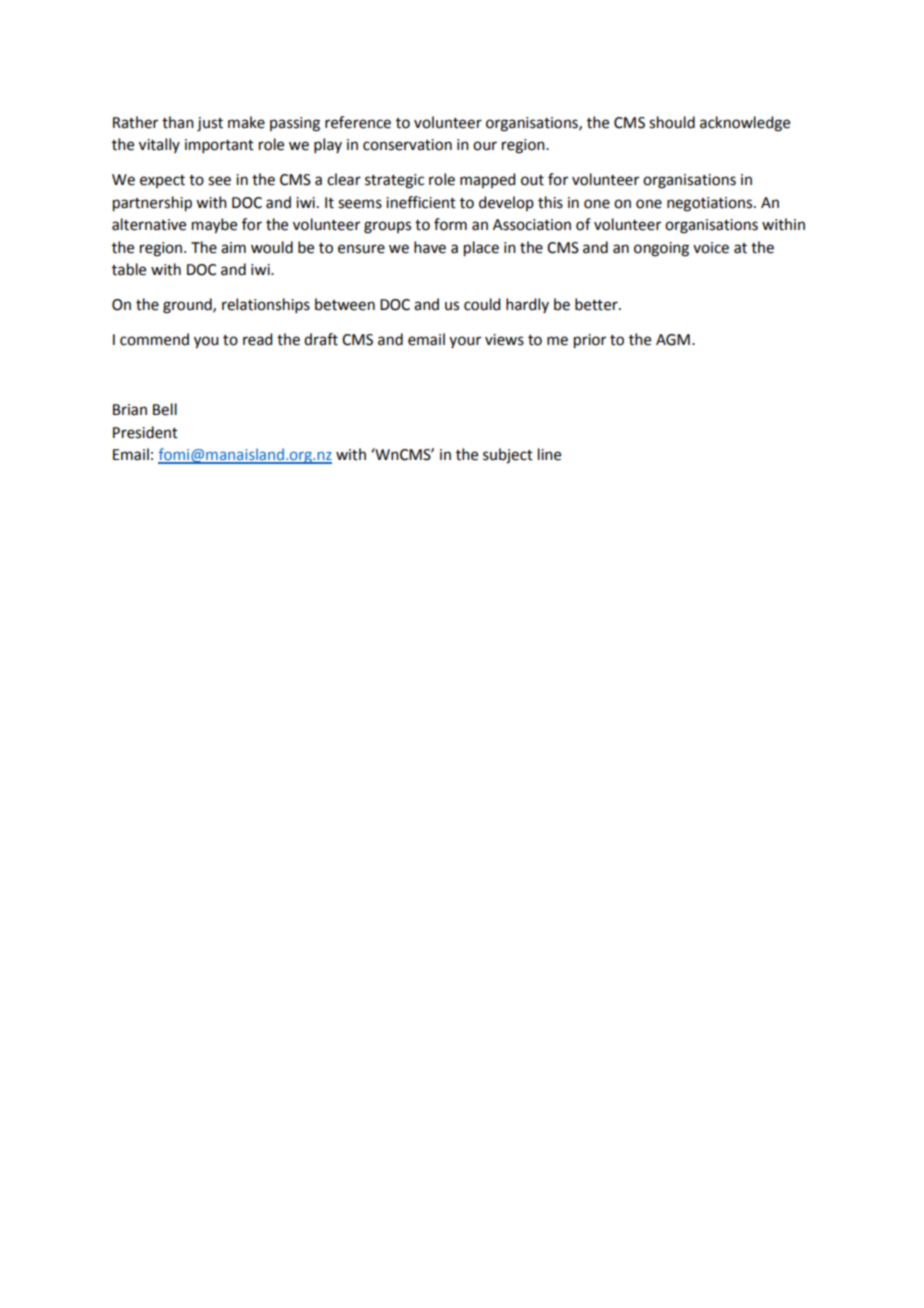 The width and height of the screenshot is (924, 1308). Describe the element at coordinates (672, 122) in the screenshot. I see `should` at that location.
